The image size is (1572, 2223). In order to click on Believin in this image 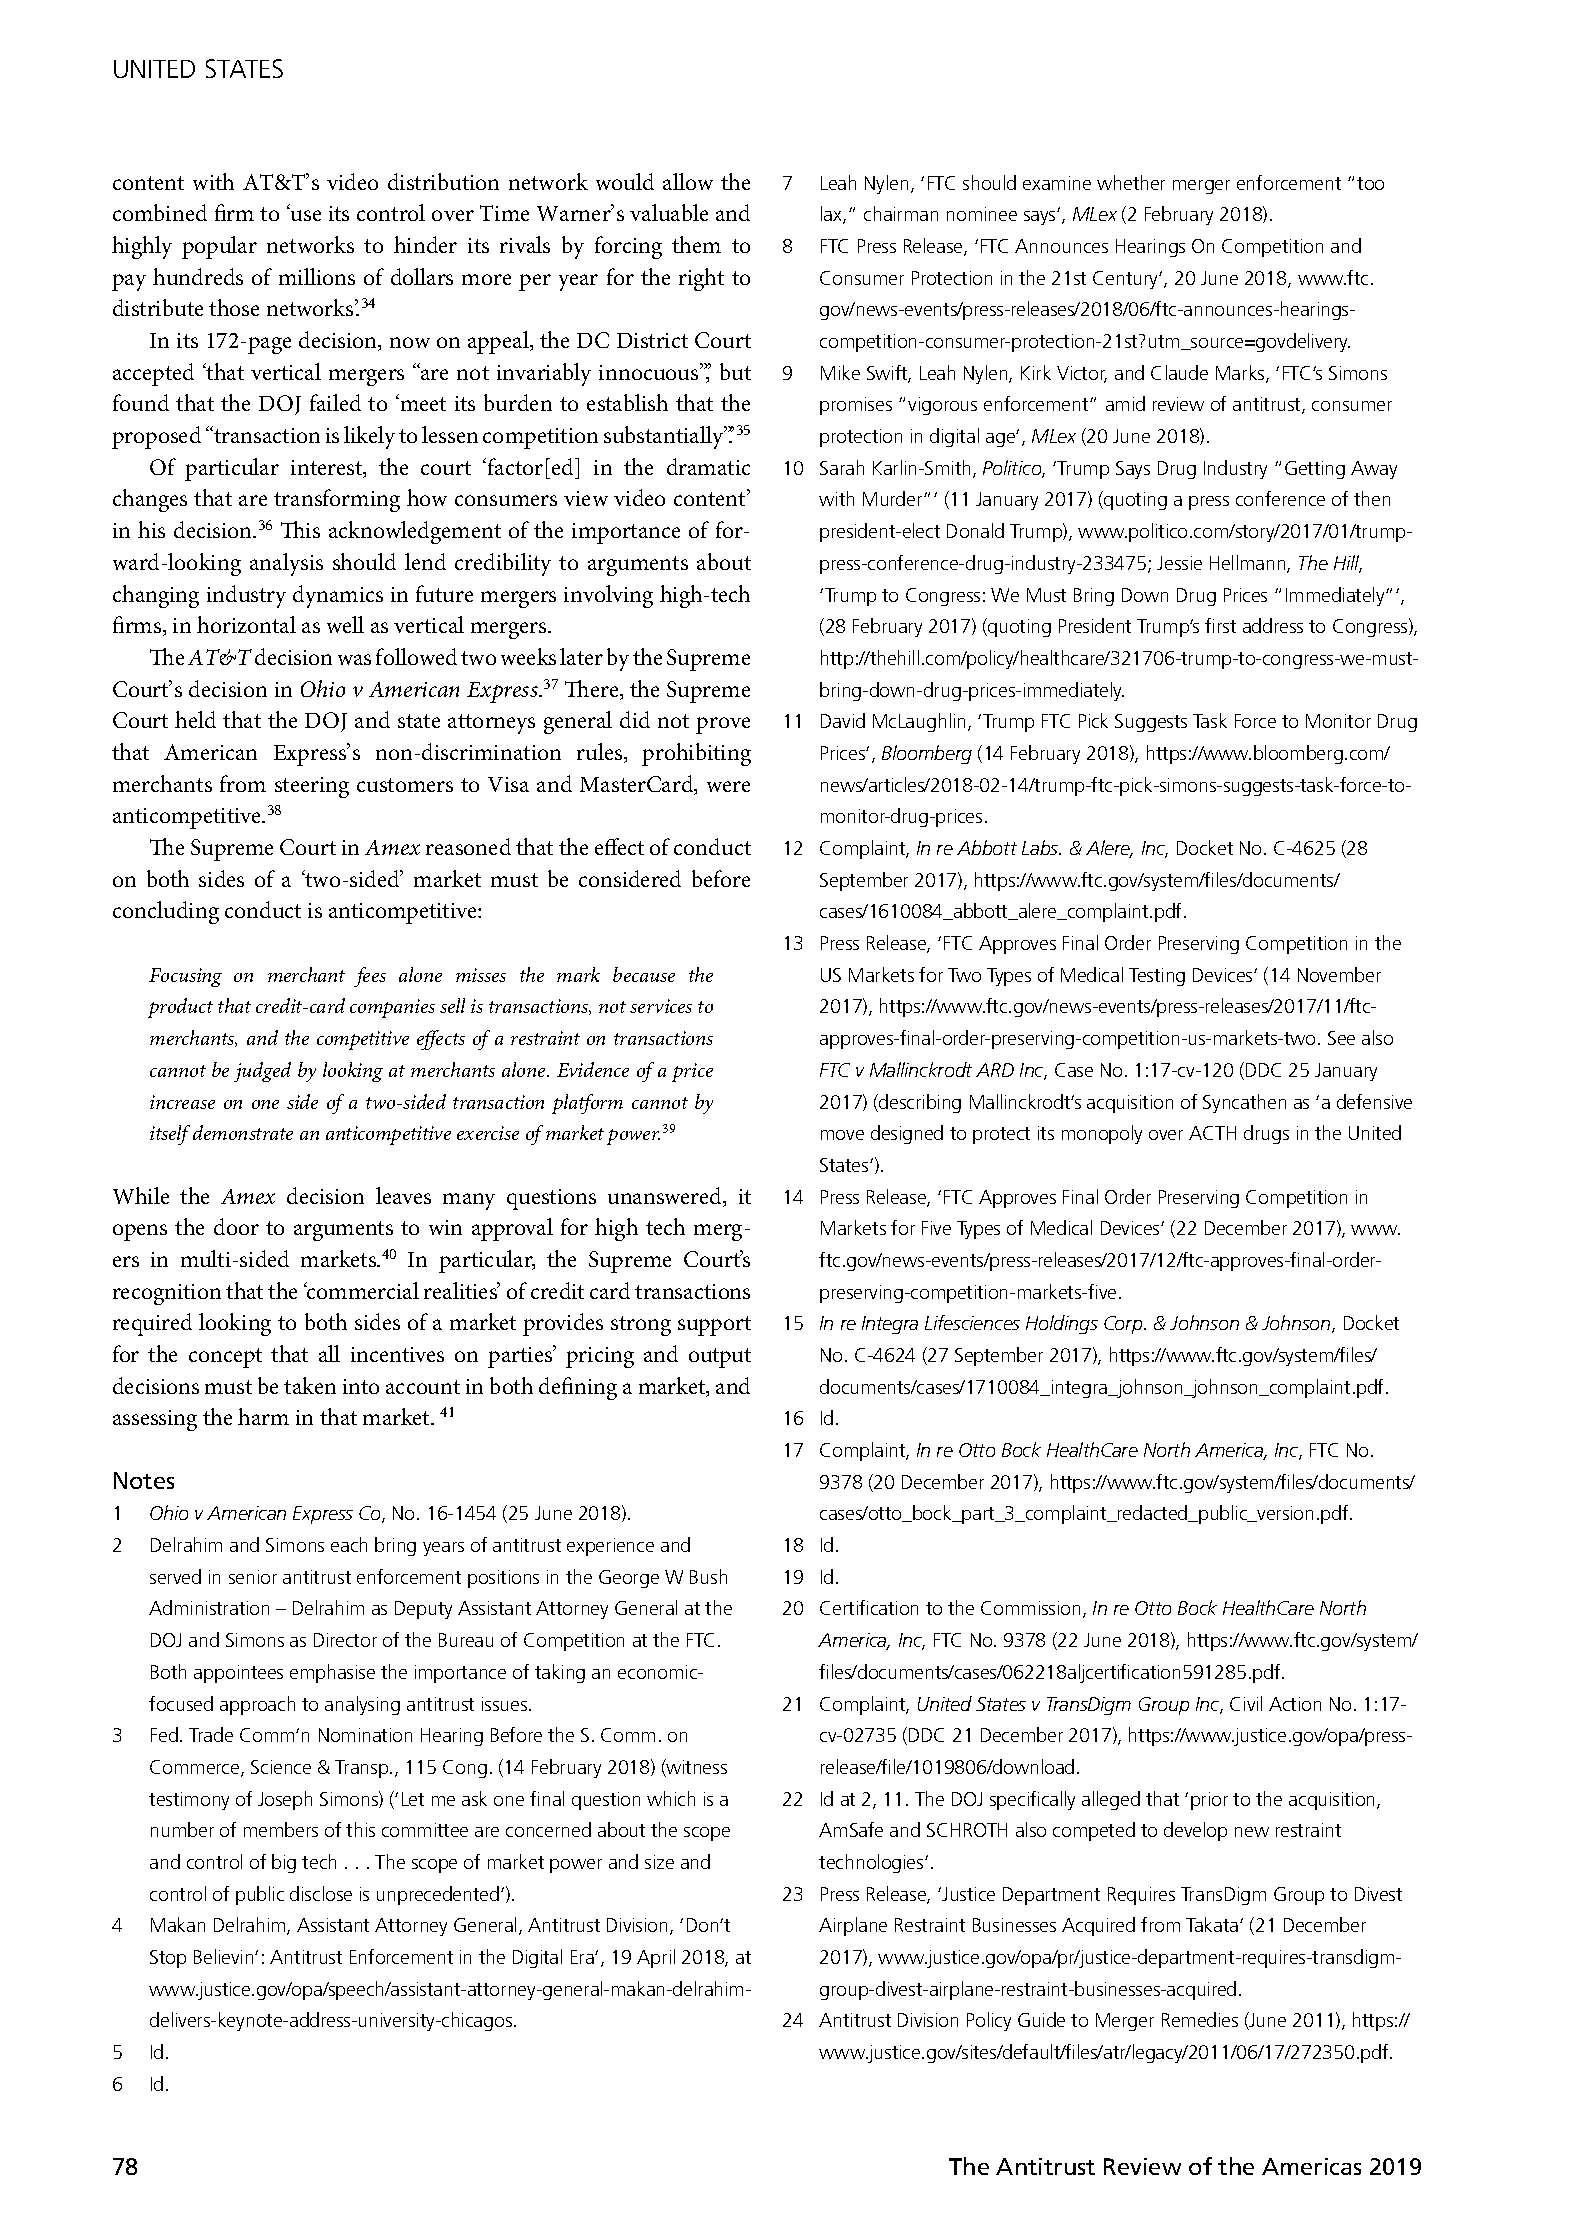, I will do `click(225, 1956)`.
